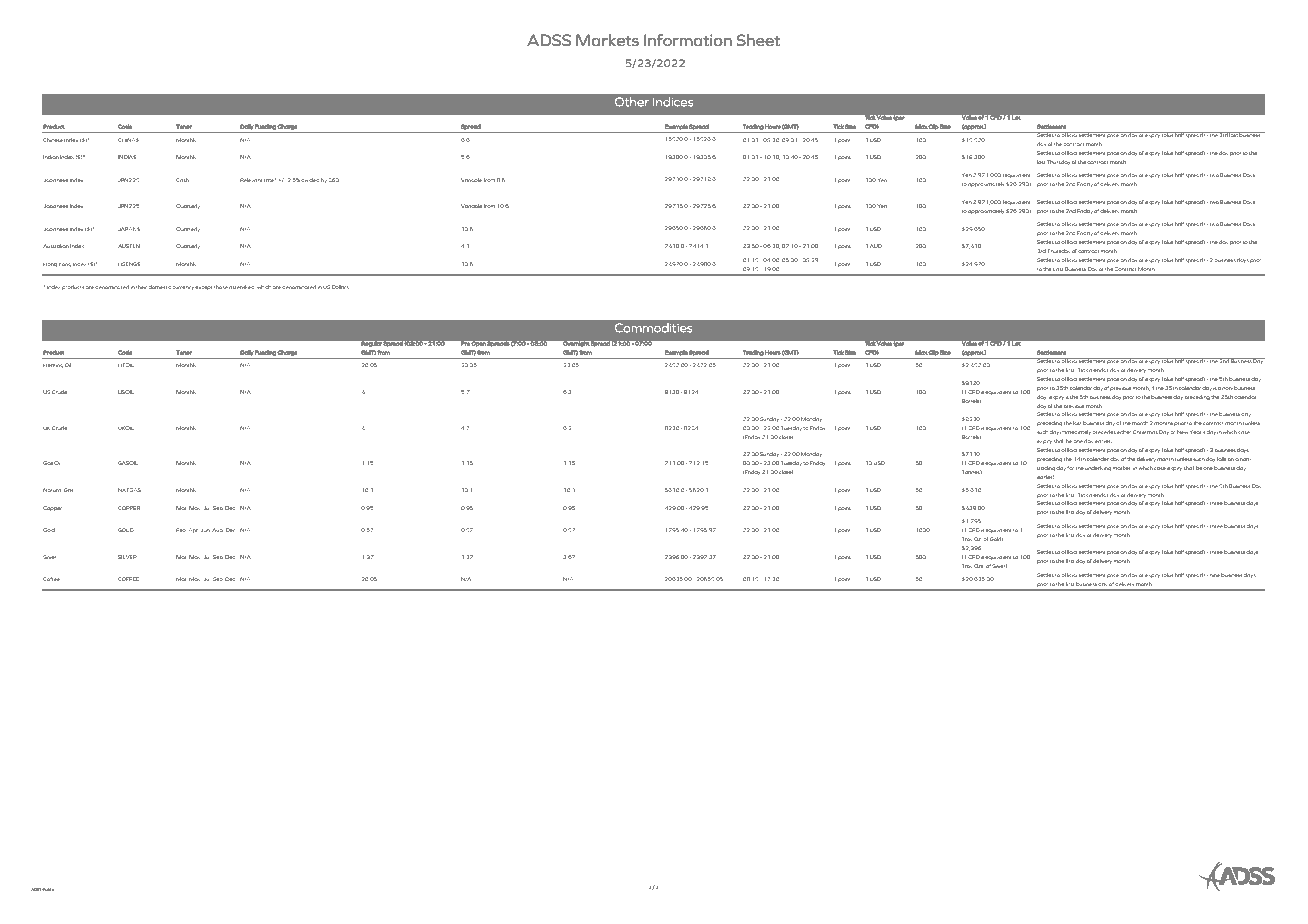  Describe the element at coordinates (194, 530) in the screenshot. I see `Apr` at that location.
